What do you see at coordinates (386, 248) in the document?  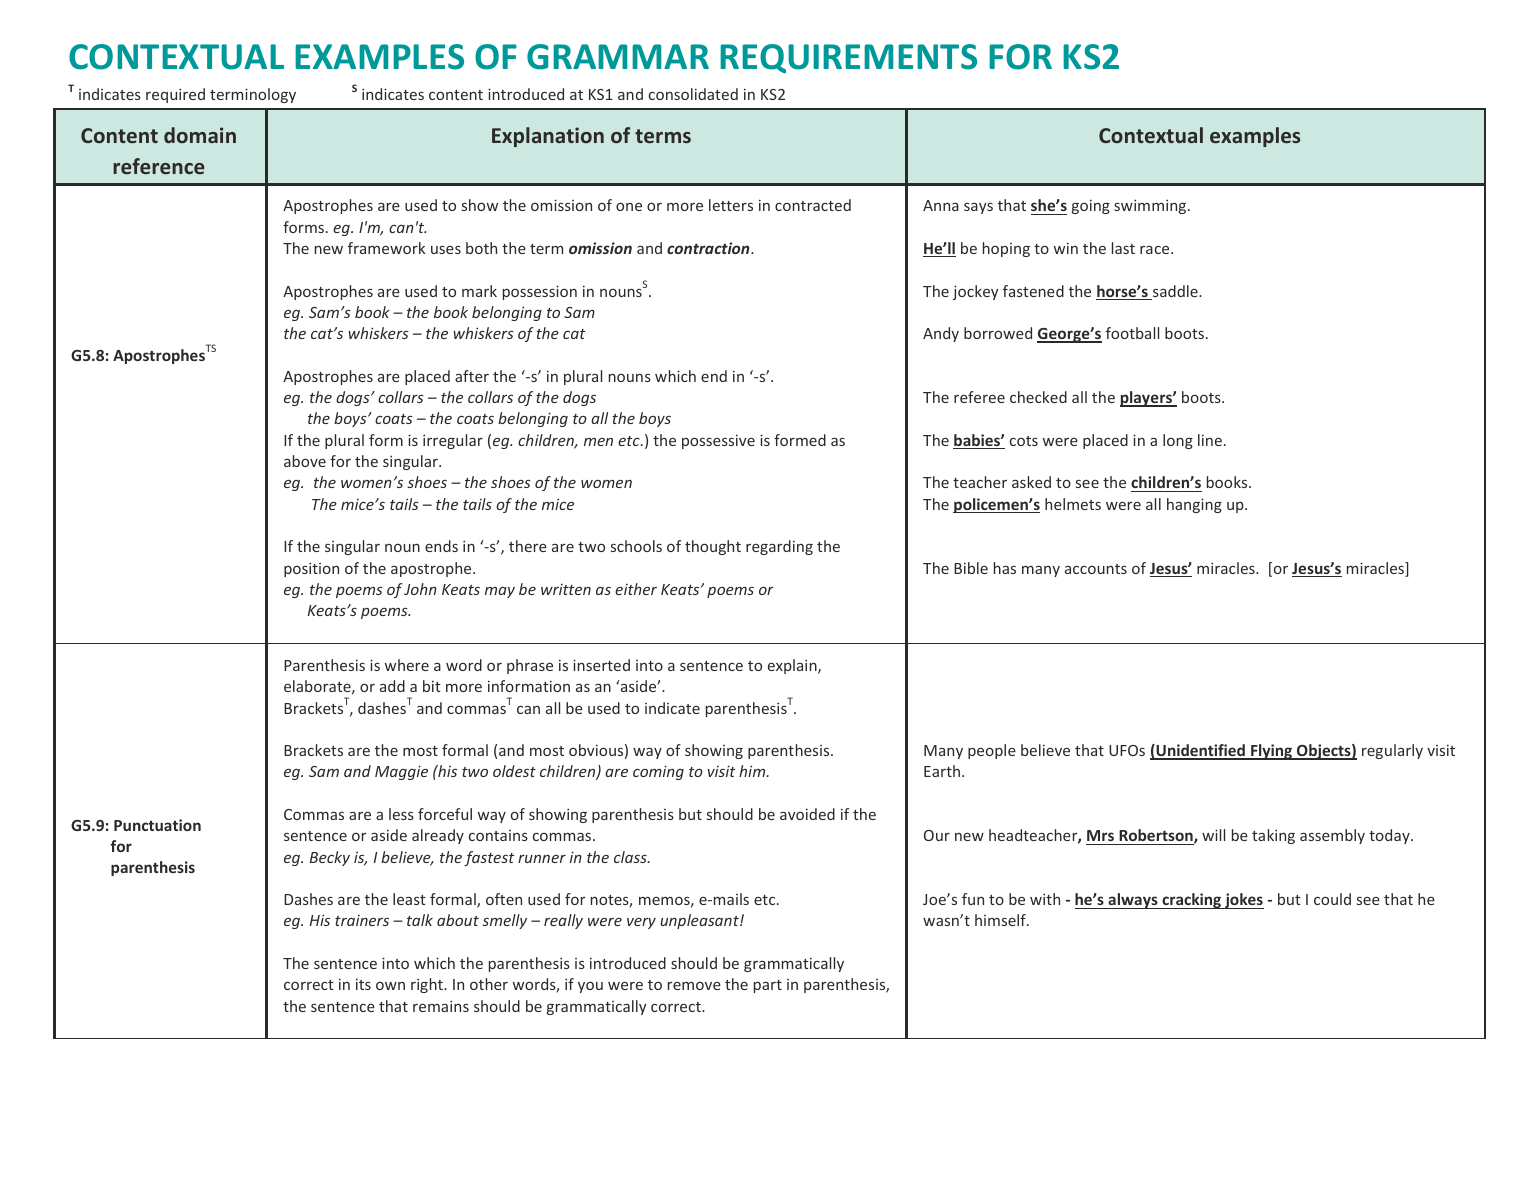 I see `framework` at bounding box center [386, 248].
